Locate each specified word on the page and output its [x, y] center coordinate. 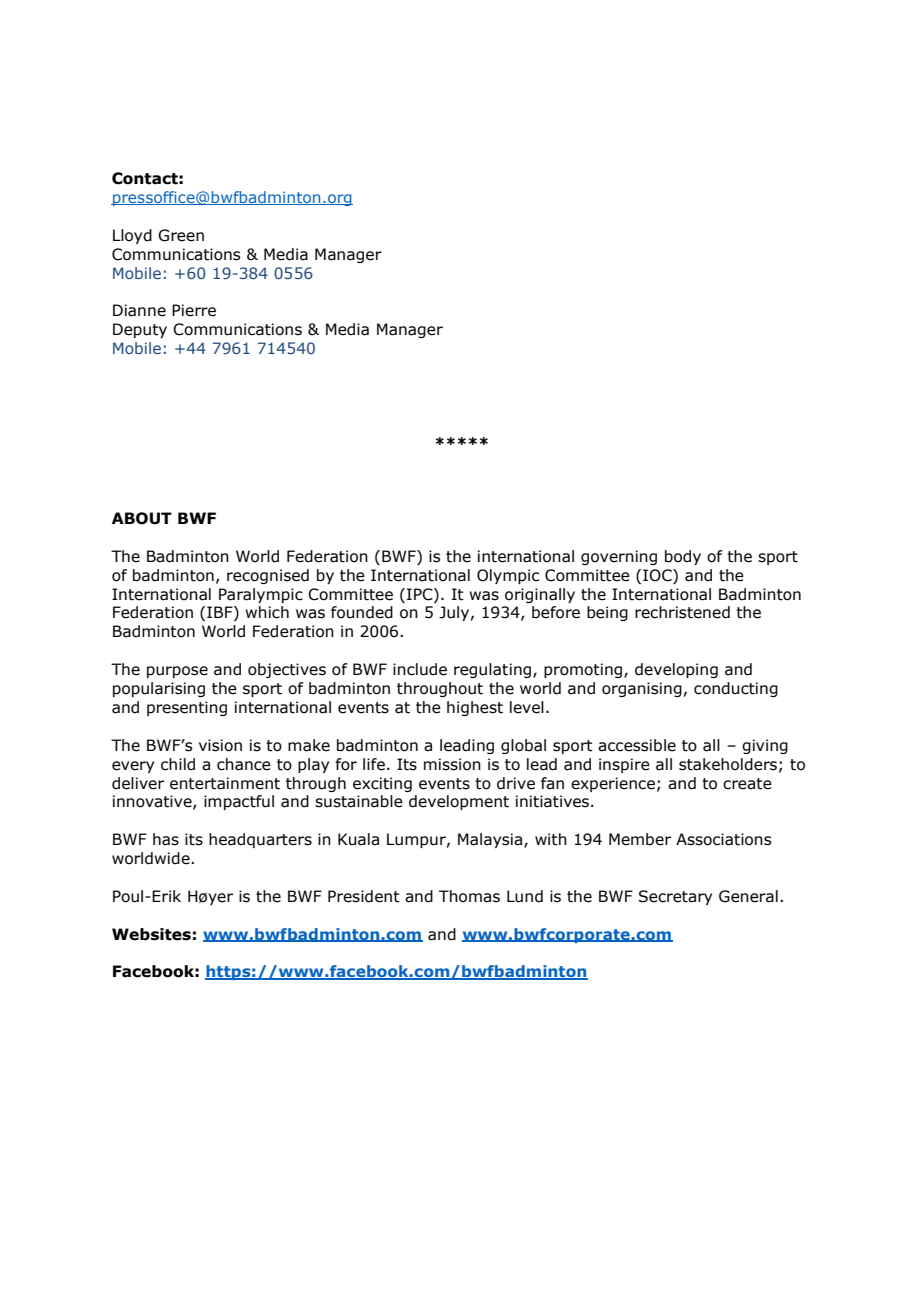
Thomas [469, 896]
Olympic [508, 576]
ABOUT [142, 518]
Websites [151, 934]
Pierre [194, 310]
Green [181, 235]
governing [619, 557]
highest [475, 708]
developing [676, 670]
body [683, 557]
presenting [187, 708]
